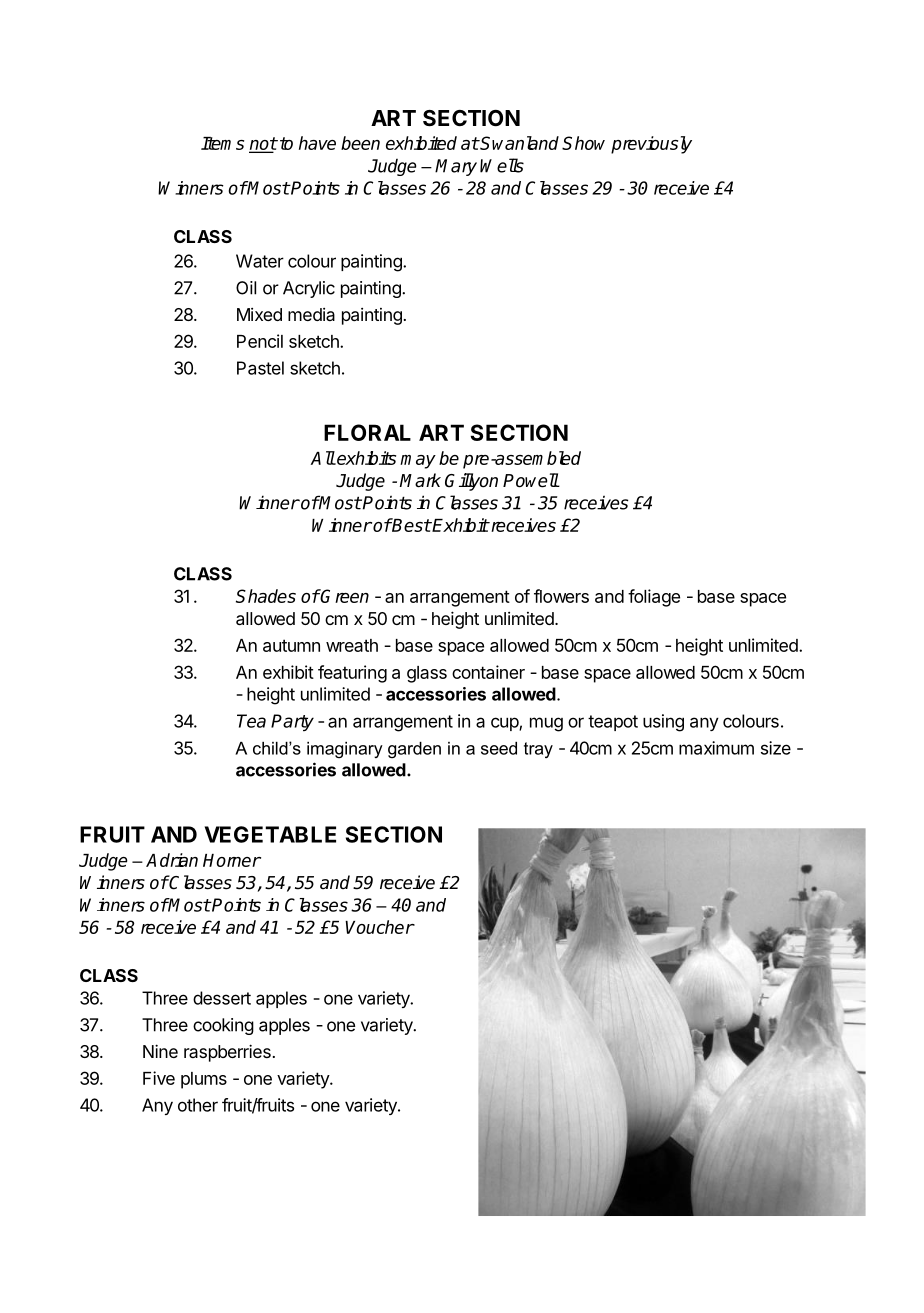 Image resolution: width=924 pixels, height=1313 pixels. What do you see at coordinates (222, 143) in the image?
I see `Items` at bounding box center [222, 143].
